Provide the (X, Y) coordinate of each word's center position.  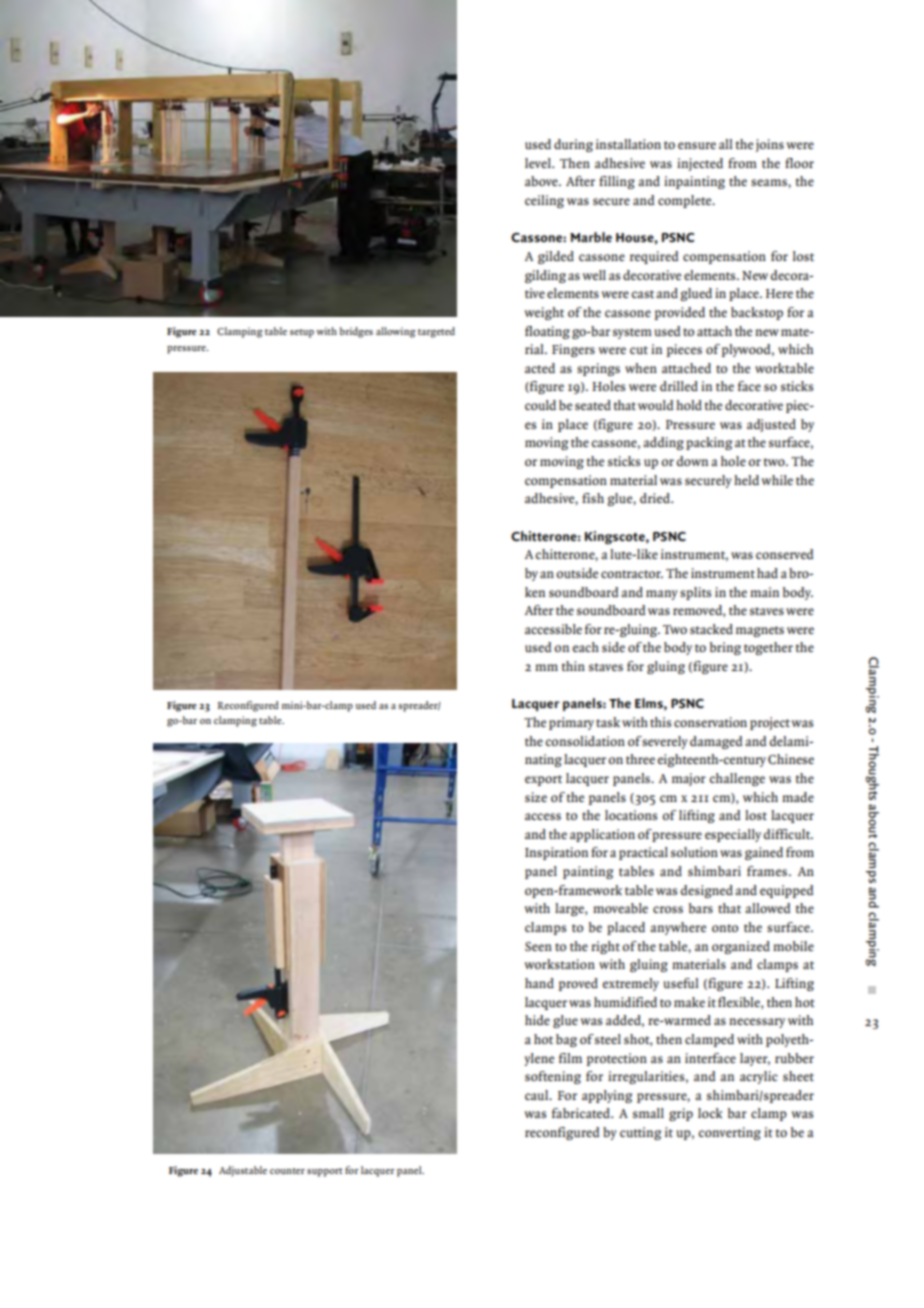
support (325, 1172)
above (542, 181)
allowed (767, 908)
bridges (356, 332)
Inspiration (556, 853)
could (540, 405)
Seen (538, 946)
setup (302, 333)
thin (573, 666)
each (586, 647)
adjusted (771, 425)
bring (725, 648)
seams (770, 182)
